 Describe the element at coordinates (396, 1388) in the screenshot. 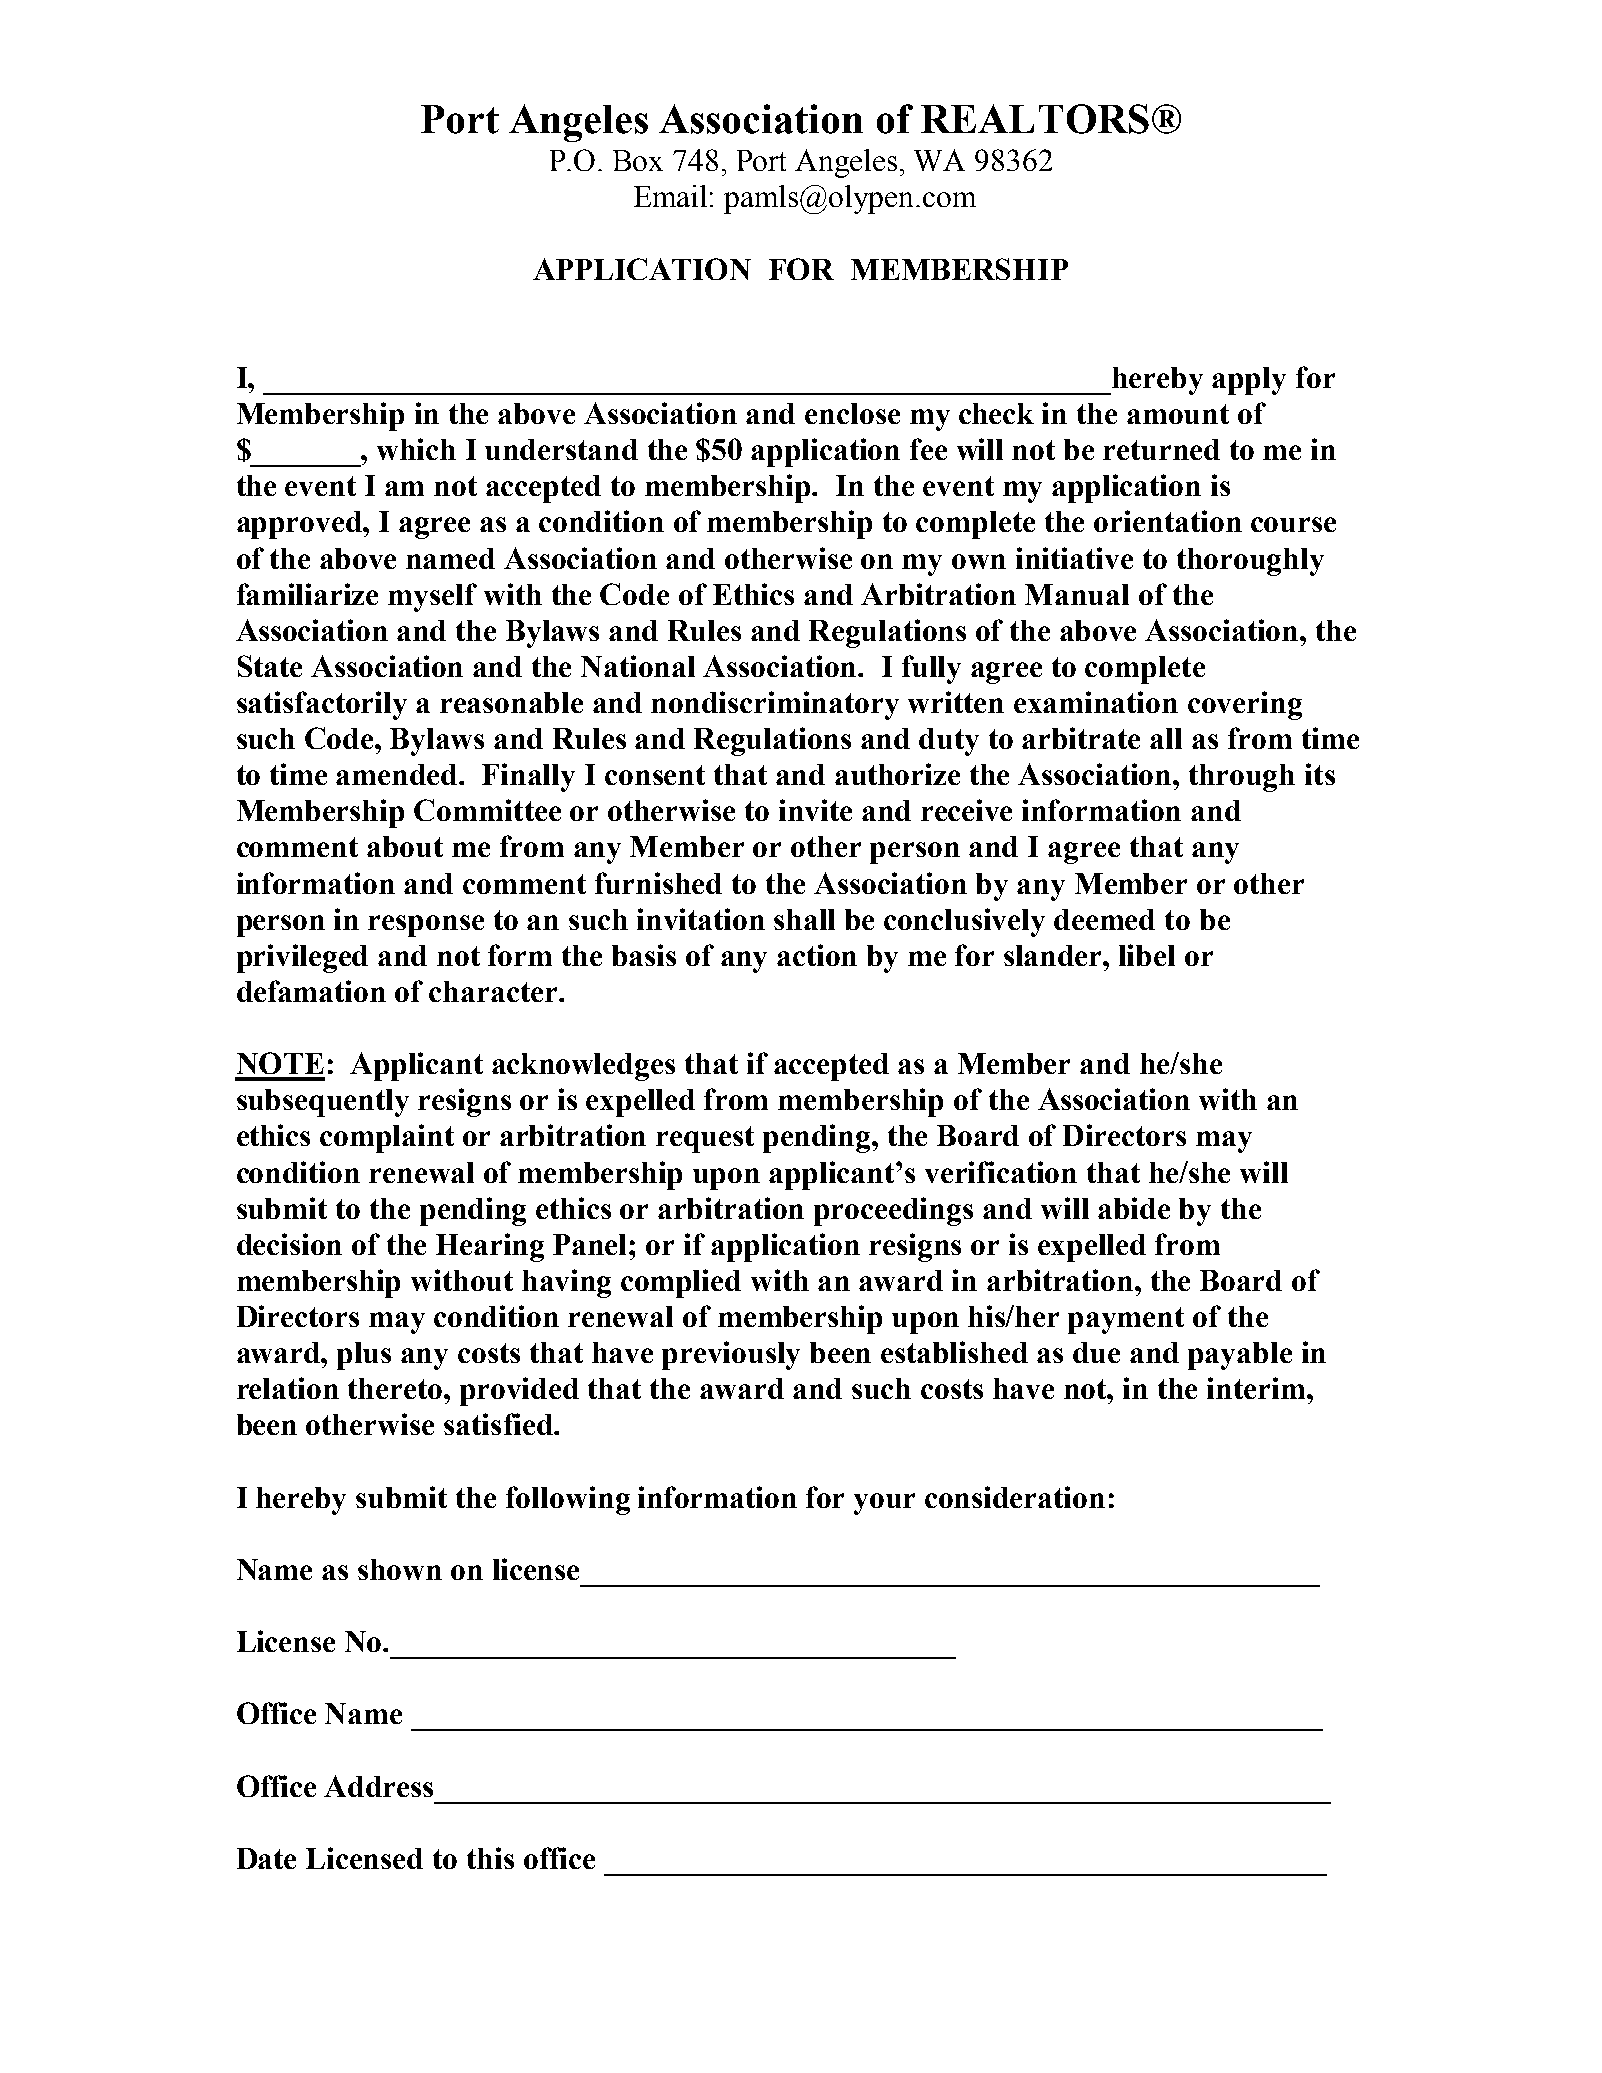

I see `thereto` at that location.
